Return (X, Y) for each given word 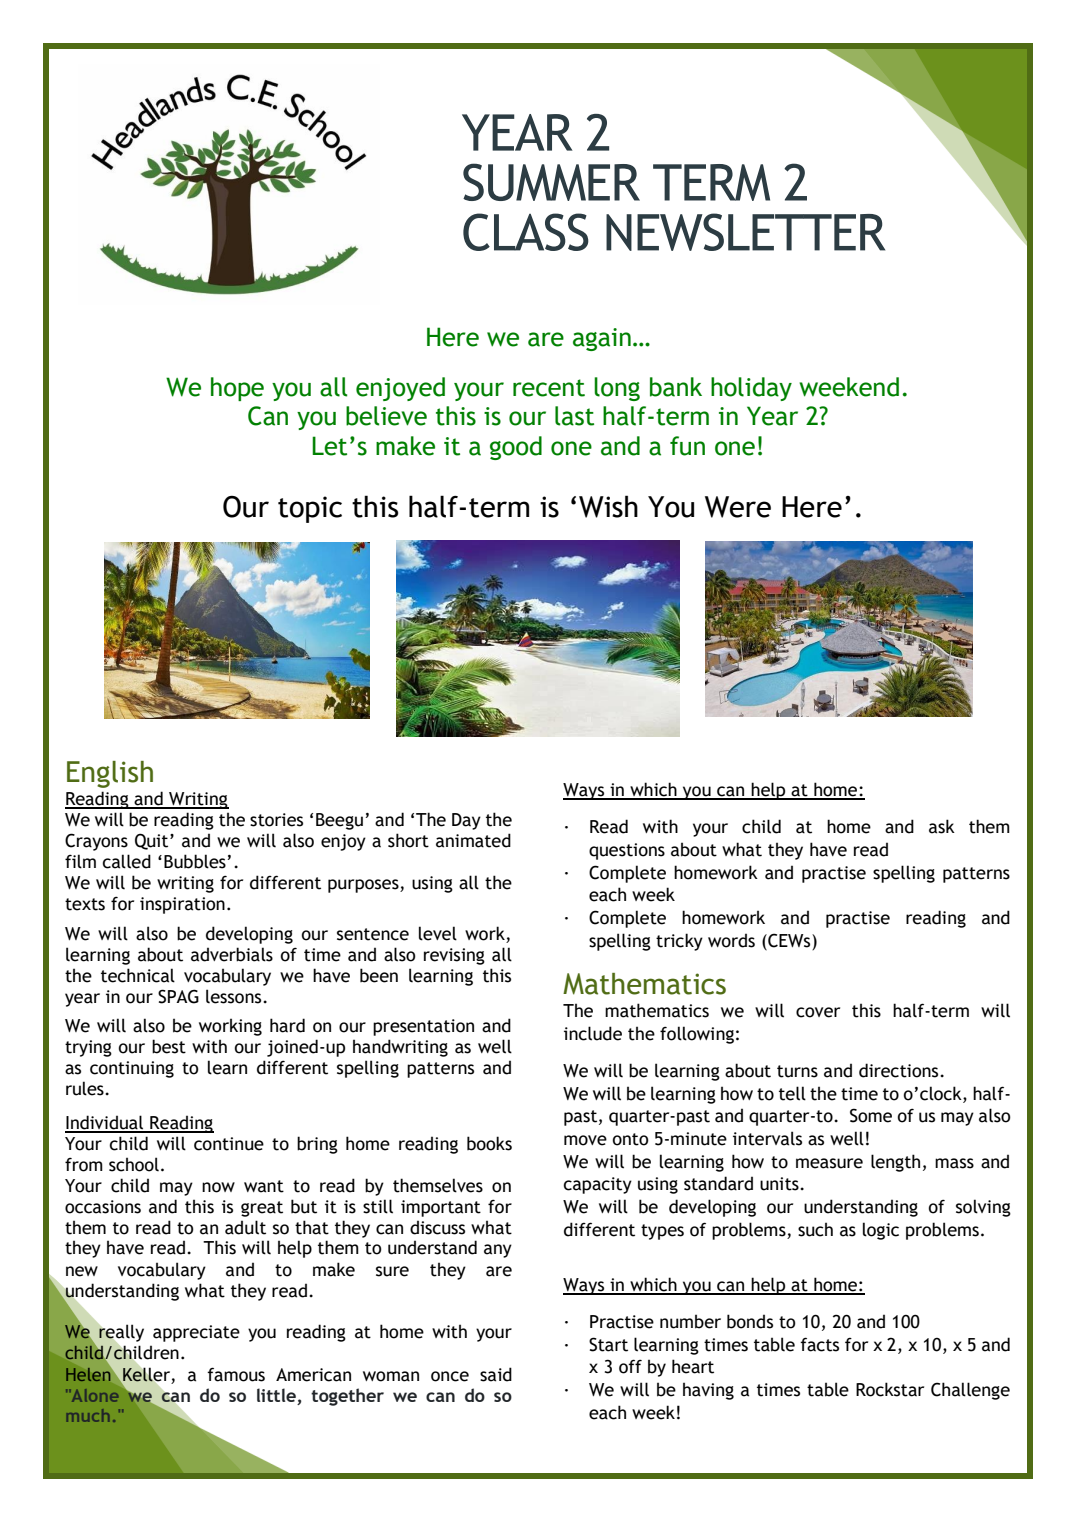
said (496, 1374)
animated (473, 840)
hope (237, 389)
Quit (153, 841)
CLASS (526, 232)
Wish (608, 506)
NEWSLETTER (745, 232)
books (489, 1143)
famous (236, 1374)
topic (310, 509)
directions (900, 1070)
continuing (132, 1069)
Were (738, 507)
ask (942, 826)
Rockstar (890, 1389)
